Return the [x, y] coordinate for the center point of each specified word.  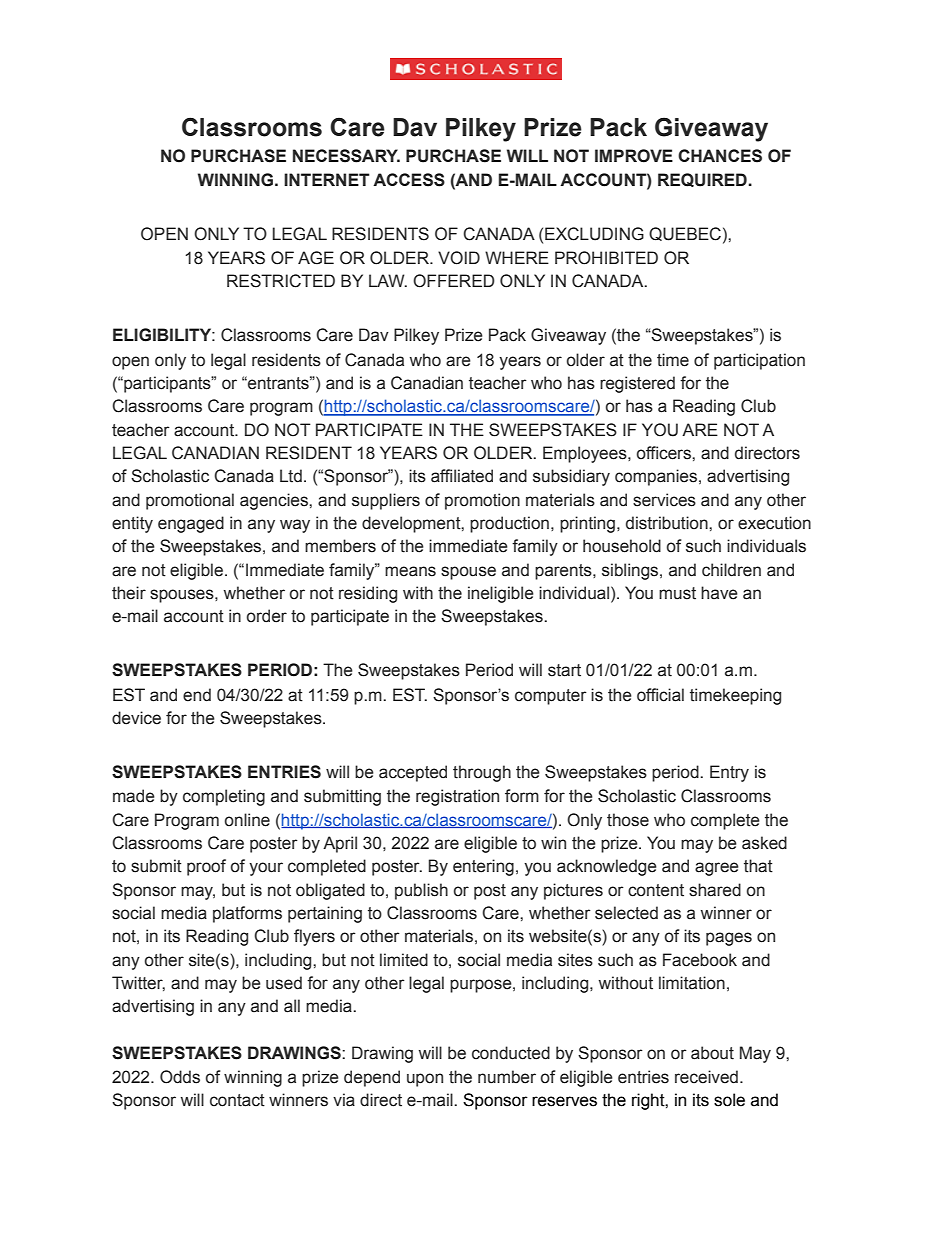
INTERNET [327, 179]
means [410, 571]
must [677, 593]
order [267, 616]
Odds [180, 1077]
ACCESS [409, 180]
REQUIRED [702, 180]
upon [425, 1080]
